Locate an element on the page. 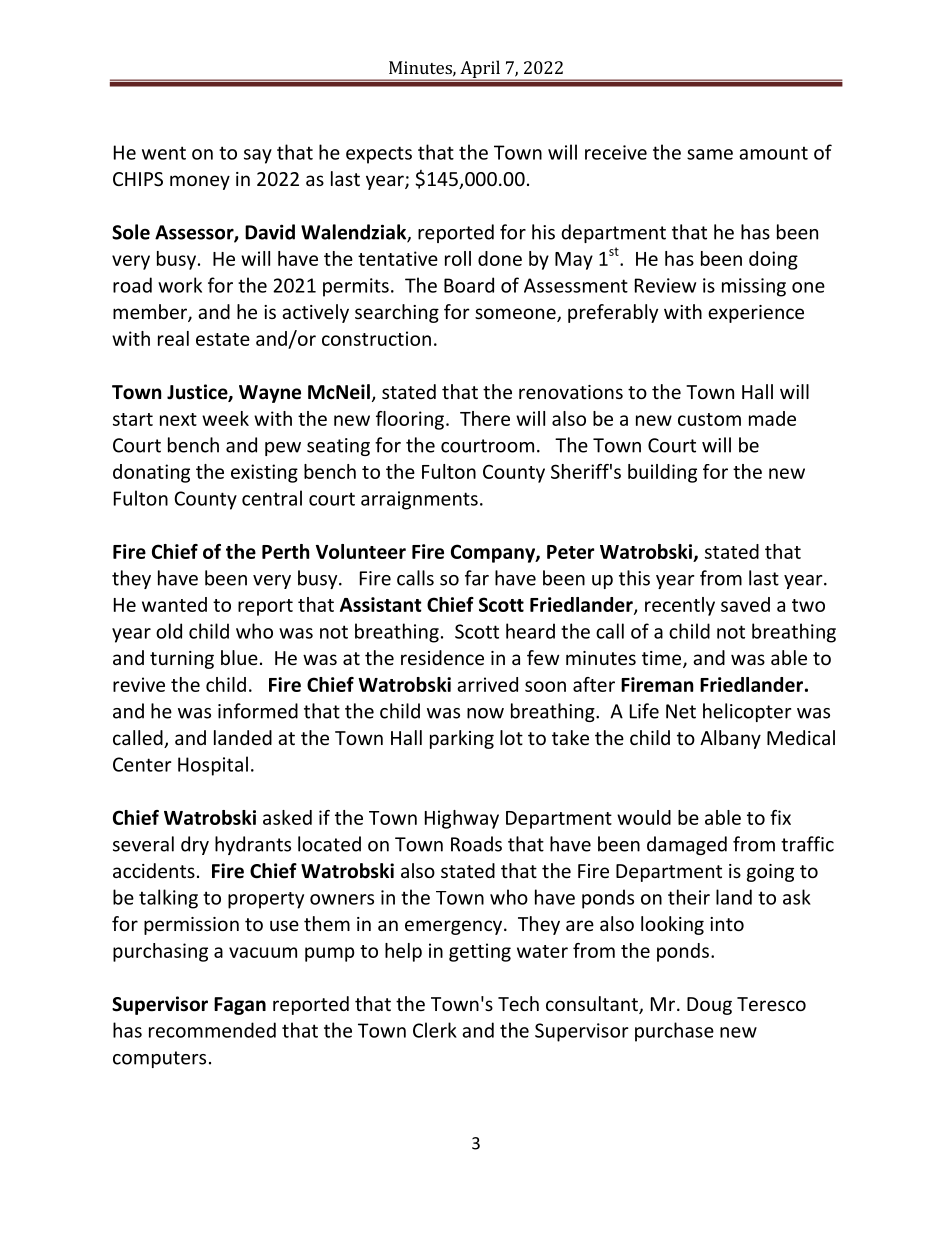 The width and height of the image is (952, 1233). saved is located at coordinates (745, 604).
